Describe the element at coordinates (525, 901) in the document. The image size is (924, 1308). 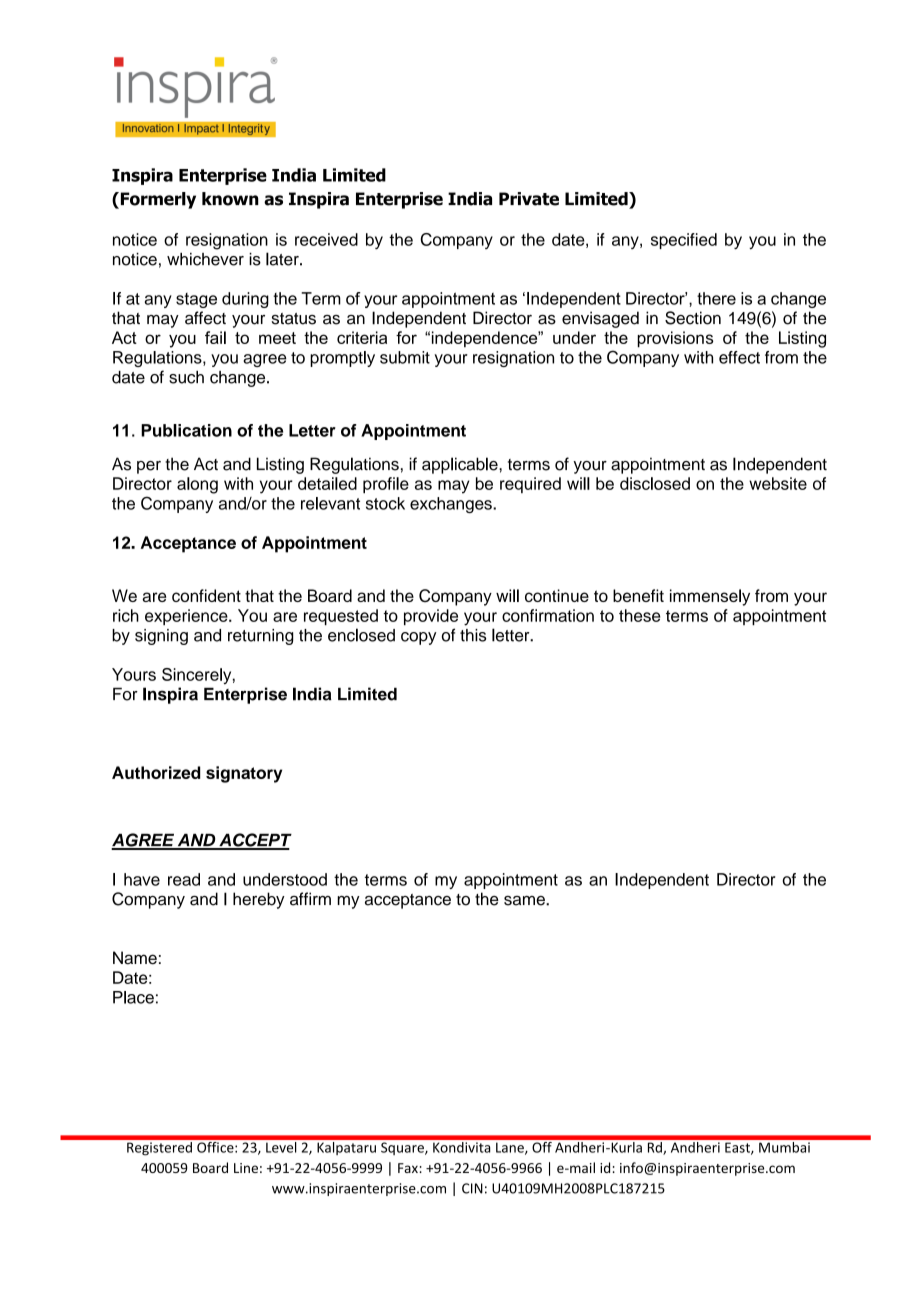
I see `same` at that location.
